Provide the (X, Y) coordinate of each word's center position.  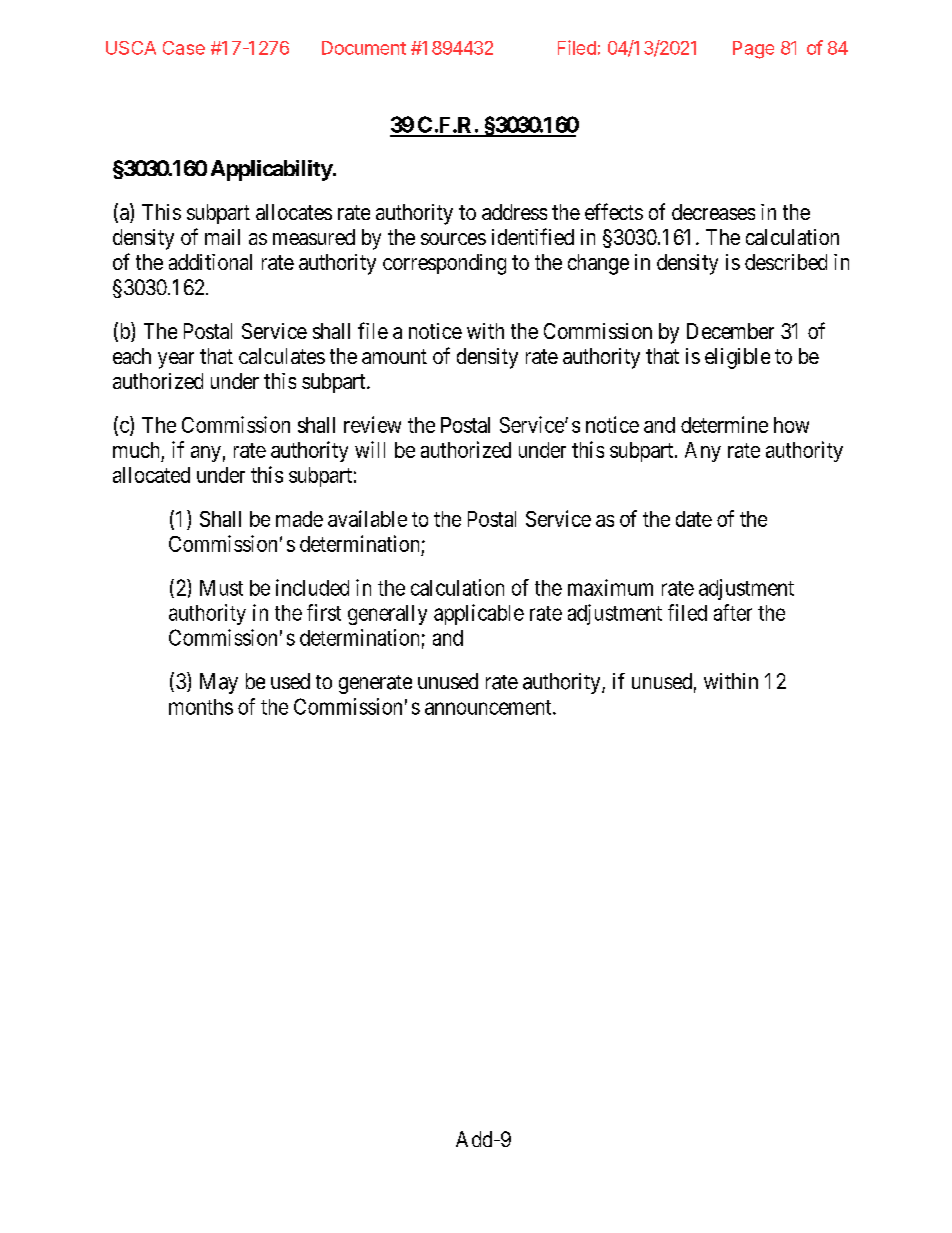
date (694, 519)
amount (394, 356)
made (299, 519)
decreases (713, 212)
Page (753, 50)
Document (364, 48)
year (176, 360)
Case (184, 48)
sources (453, 239)
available (367, 518)
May (219, 683)
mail (222, 237)
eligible (737, 358)
